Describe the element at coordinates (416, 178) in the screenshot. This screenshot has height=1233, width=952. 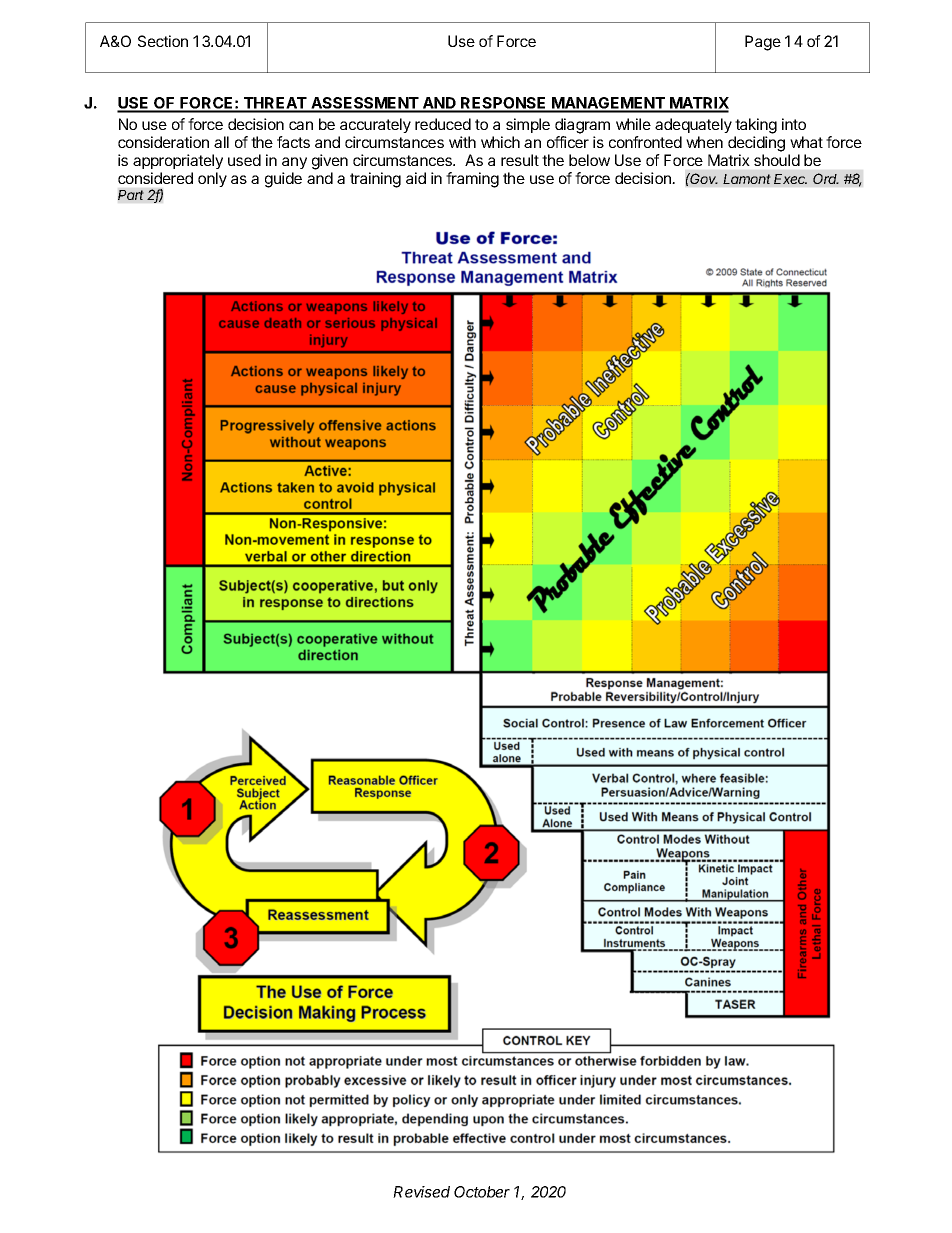
I see `aid` at that location.
